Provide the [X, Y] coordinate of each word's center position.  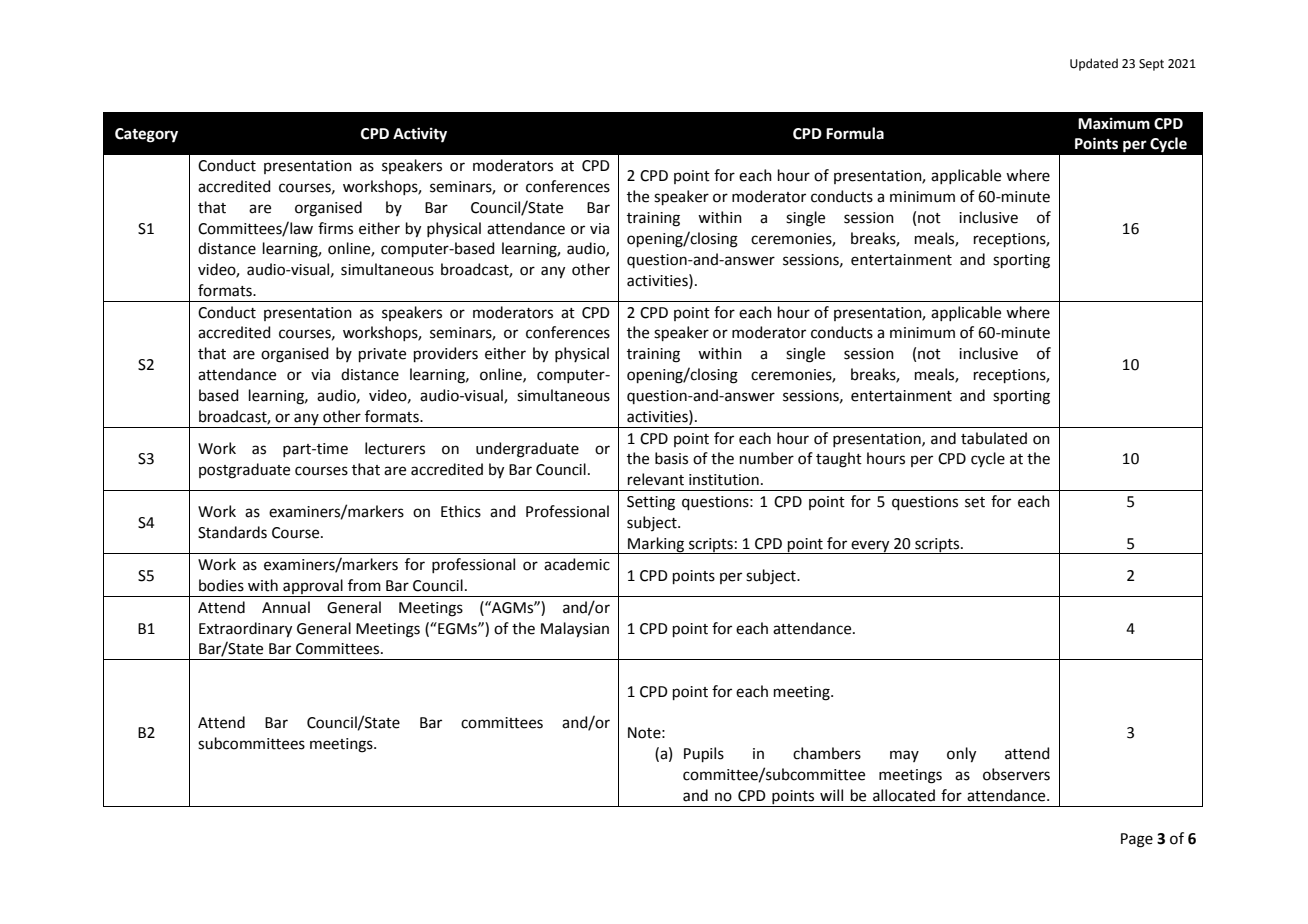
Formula [855, 133]
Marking [656, 545]
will [831, 795]
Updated [1094, 64]
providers [446, 354]
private [382, 355]
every [871, 547]
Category [146, 135]
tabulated [994, 438]
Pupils [704, 754]
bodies [221, 585]
